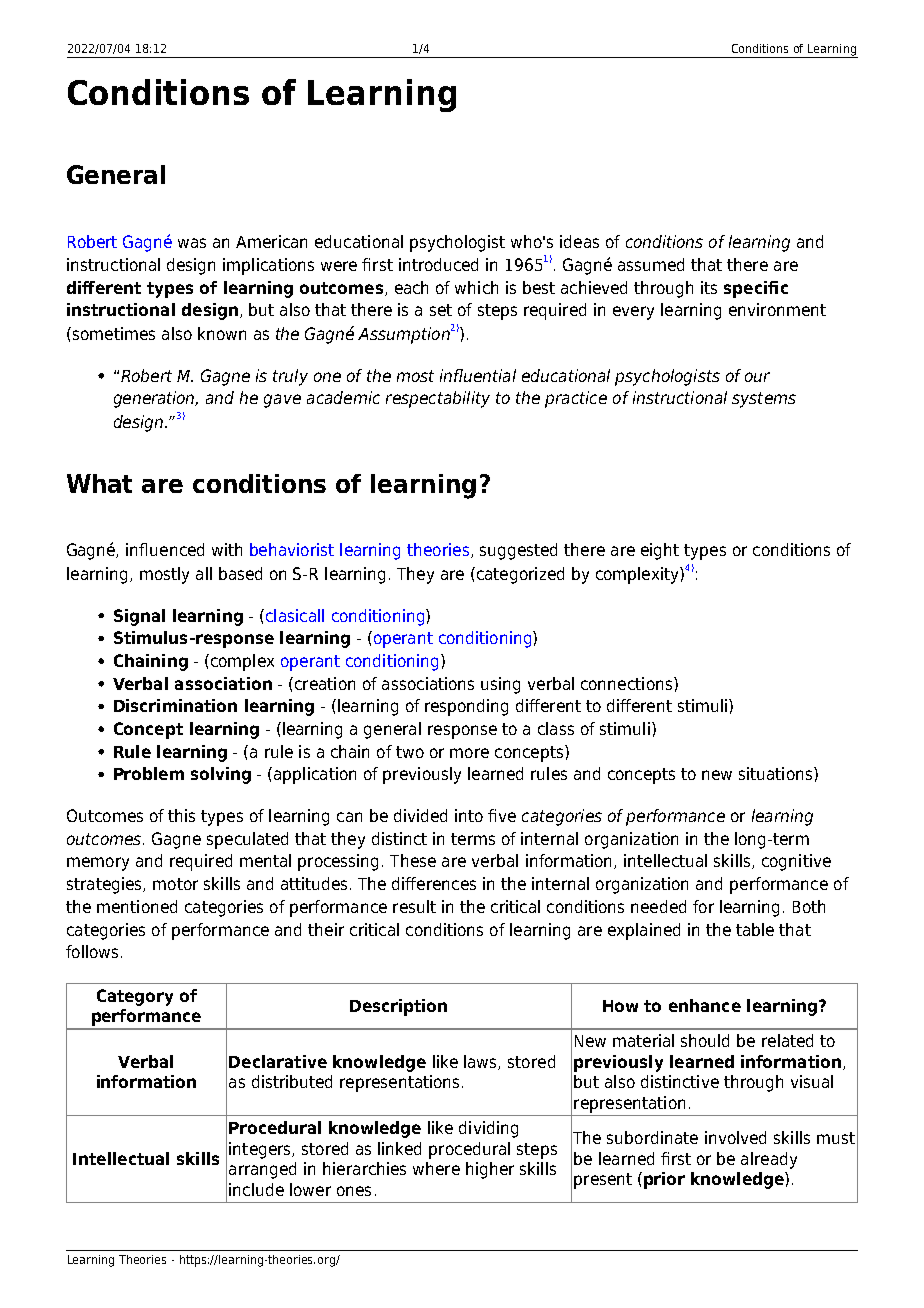 This screenshot has height=1308, width=924. Describe the element at coordinates (709, 287) in the screenshot. I see `its` at that location.
